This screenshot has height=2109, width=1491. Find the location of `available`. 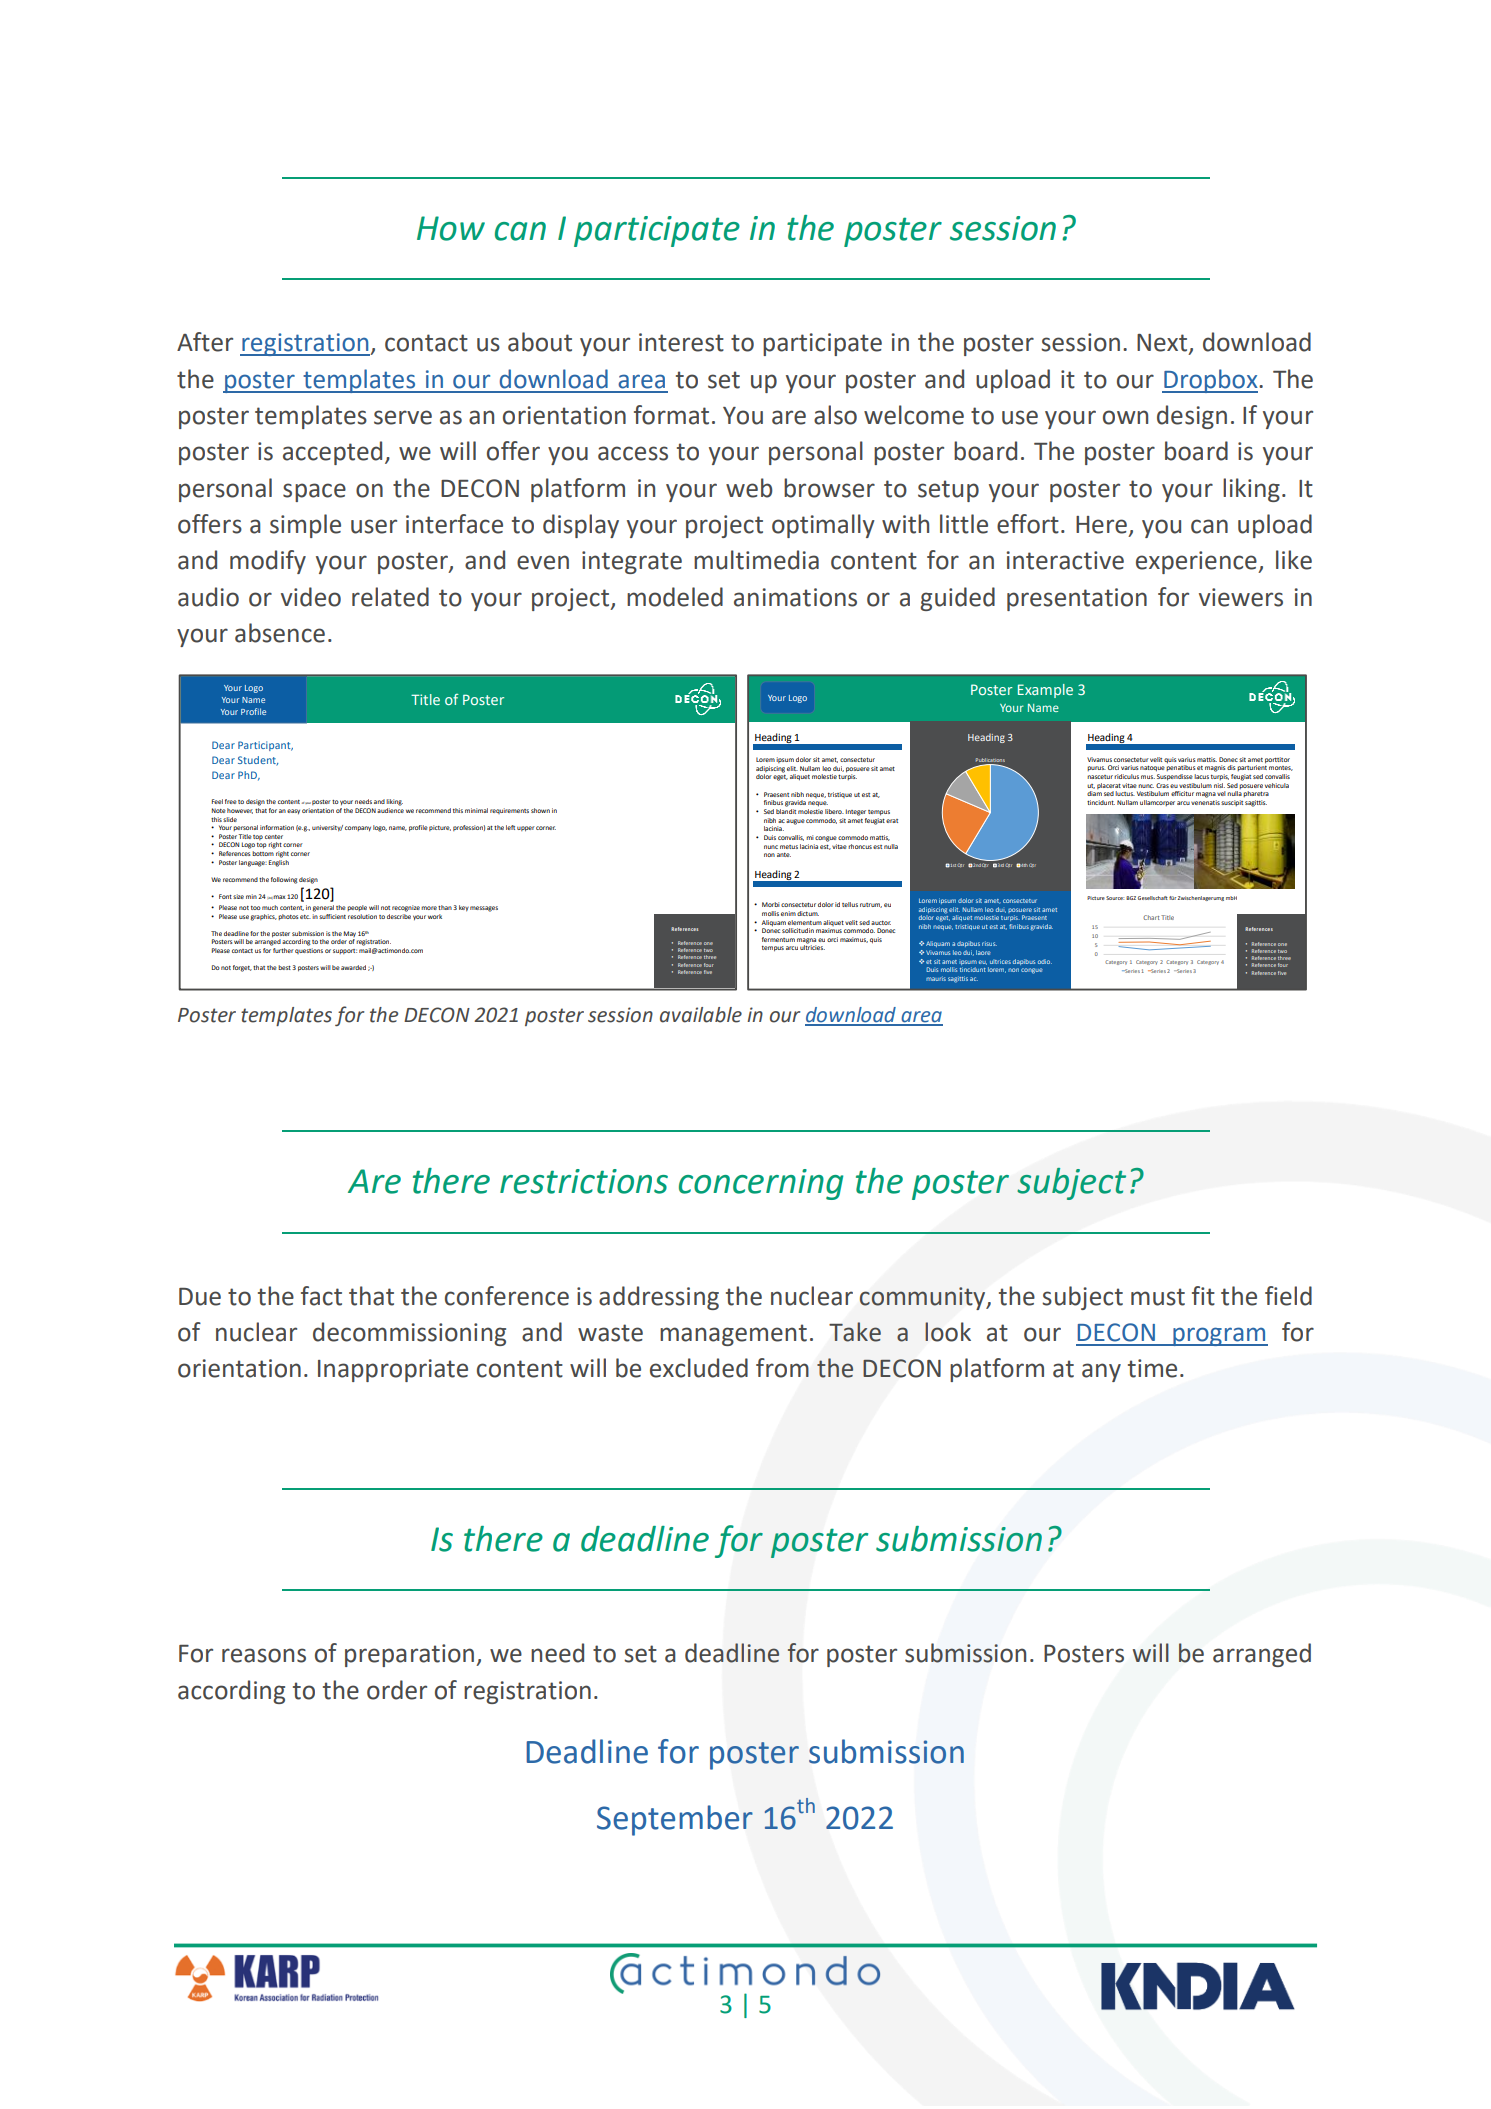

available is located at coordinates (701, 1015).
